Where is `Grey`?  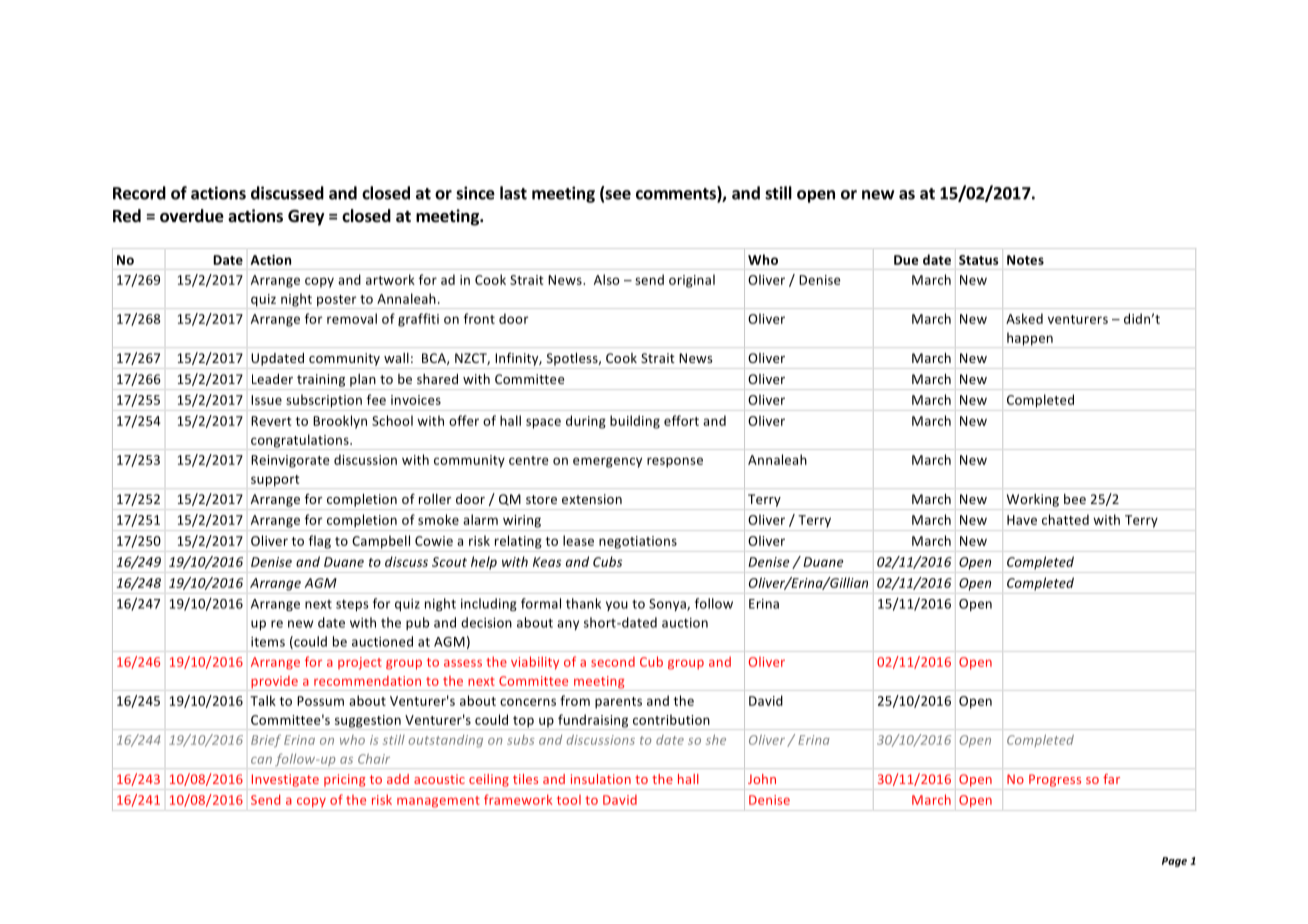 Grey is located at coordinates (306, 218).
